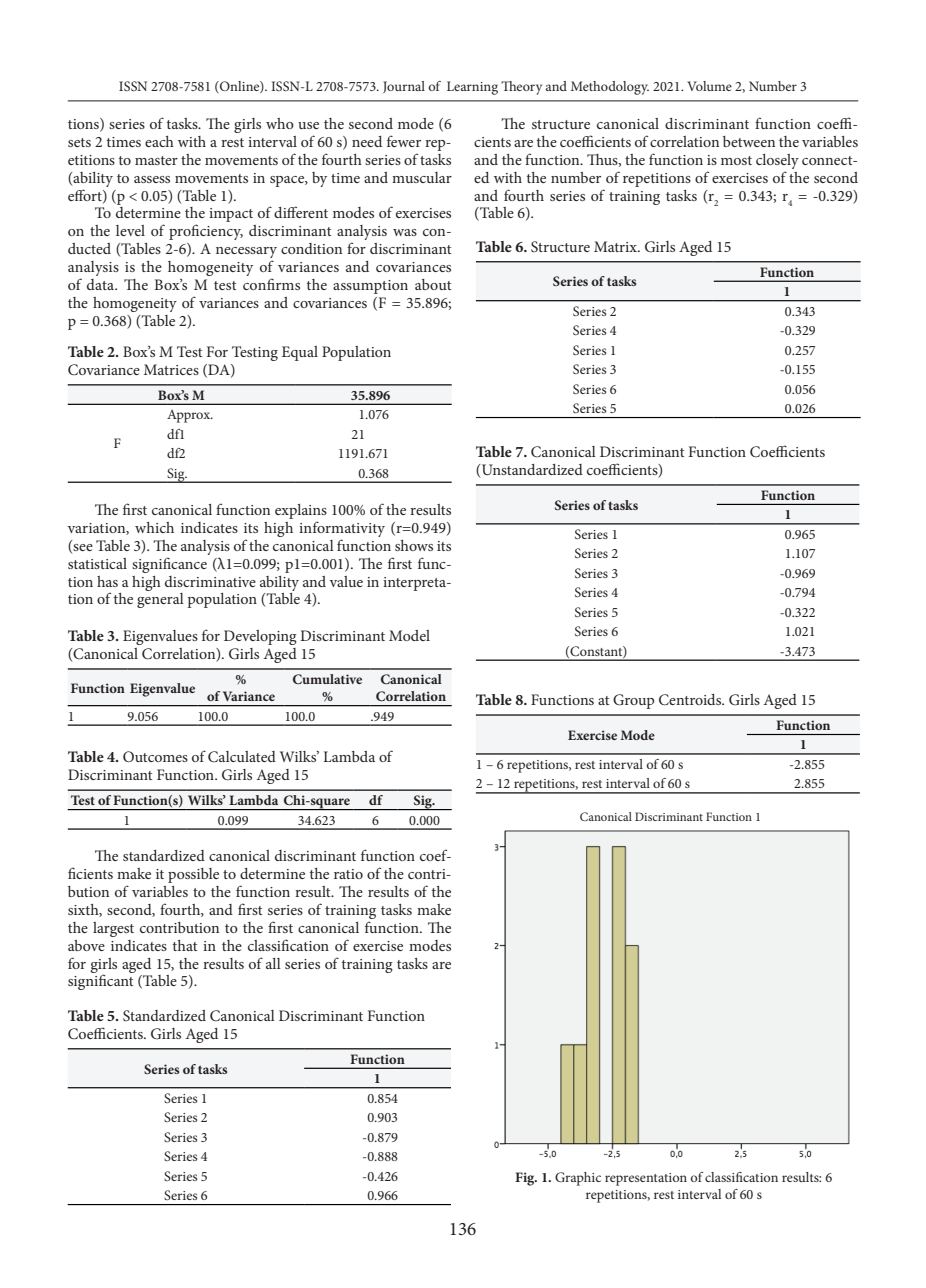 Image resolution: width=926 pixels, height=1288 pixels. I want to click on Group, so click(633, 701).
